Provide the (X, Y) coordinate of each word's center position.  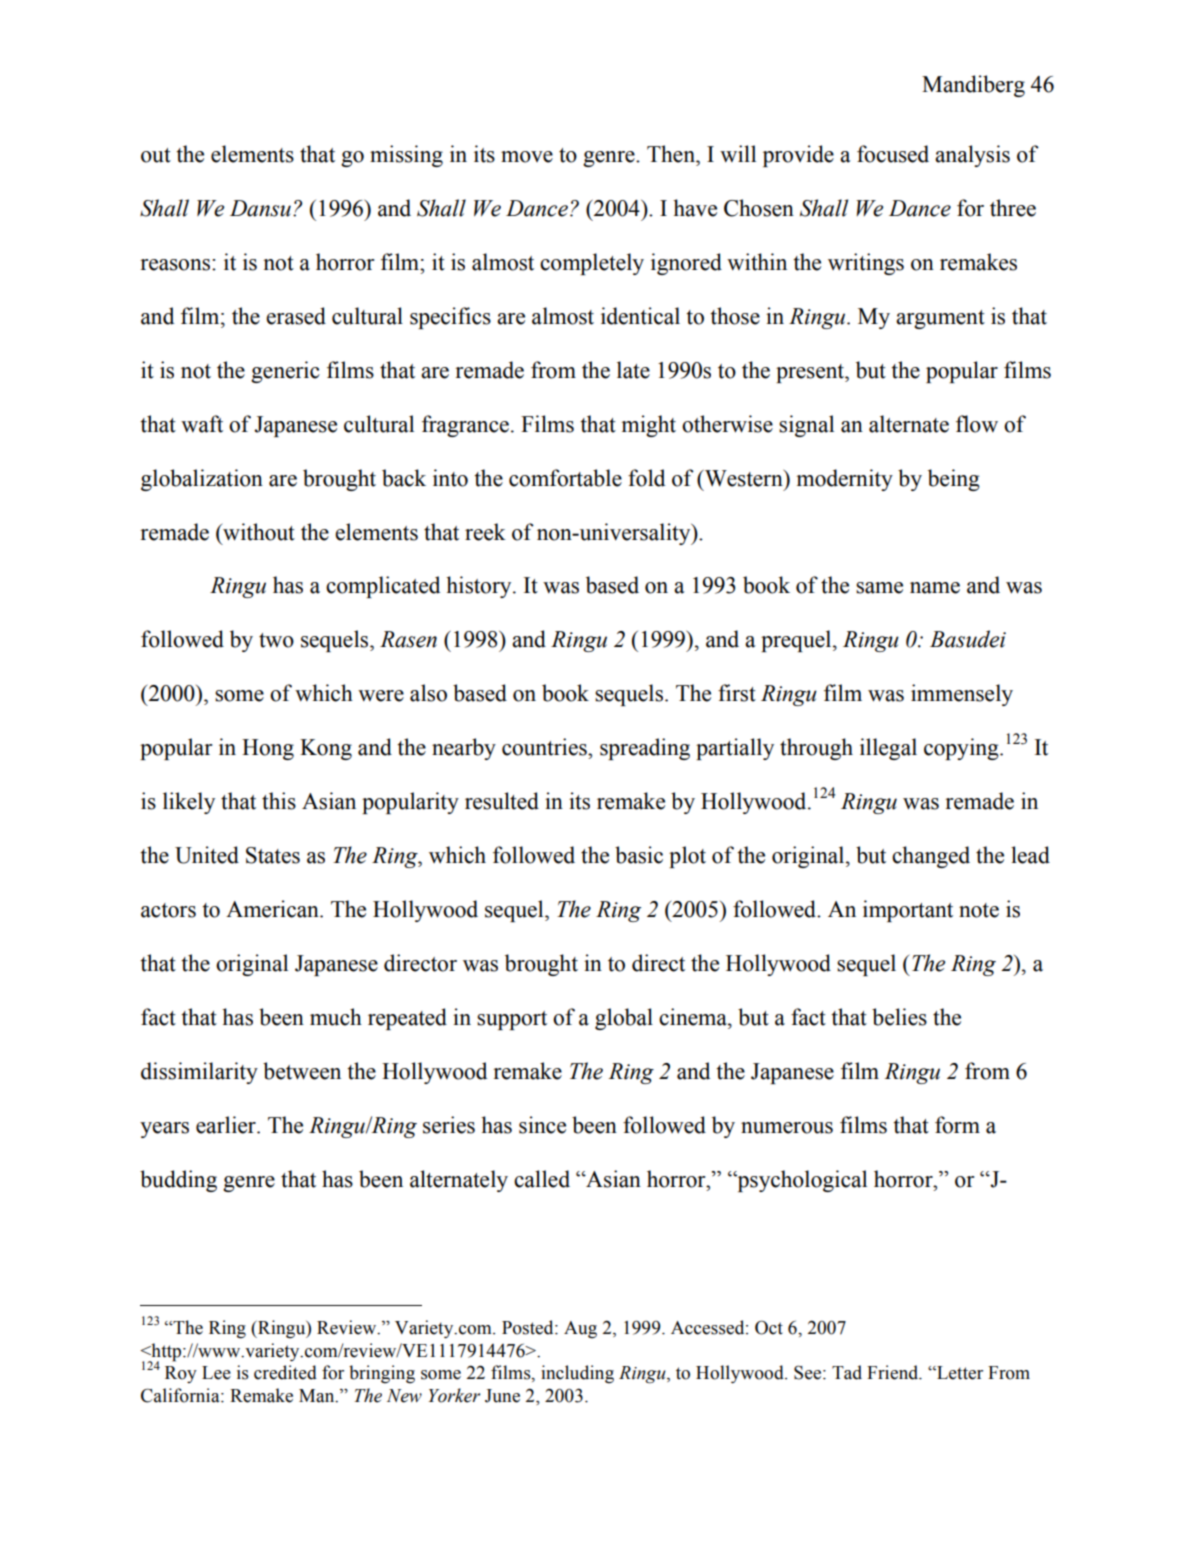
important (908, 911)
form (957, 1125)
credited (285, 1372)
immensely (962, 695)
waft (202, 424)
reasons (176, 265)
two (276, 640)
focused (893, 154)
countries (545, 747)
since (542, 1125)
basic (639, 855)
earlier (227, 1125)
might (649, 426)
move (527, 157)
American (273, 909)
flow (977, 424)
